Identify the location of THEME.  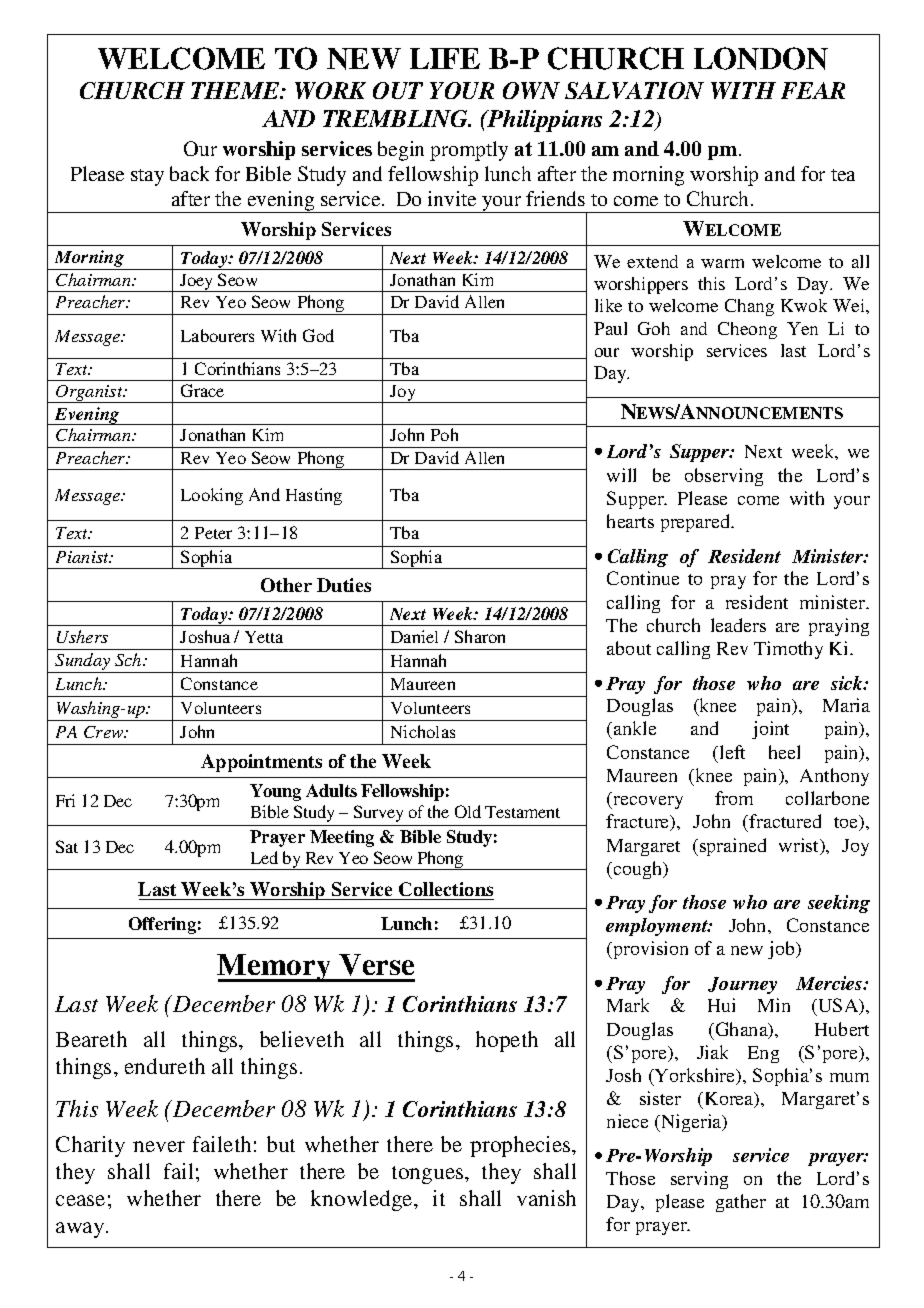
(236, 90).
